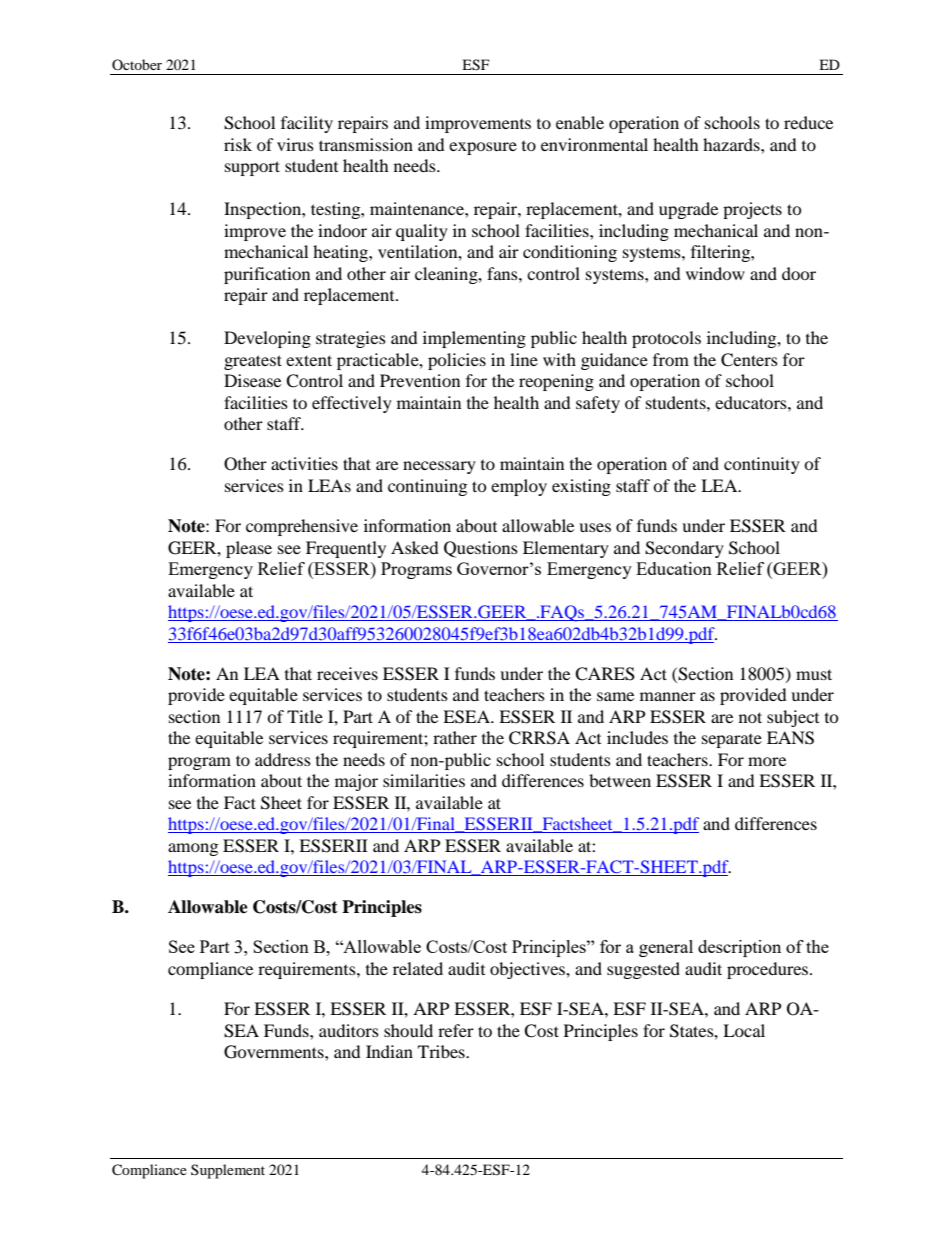 This document has width=952, height=1233. What do you see at coordinates (238, 144) in the document?
I see `risk` at bounding box center [238, 144].
